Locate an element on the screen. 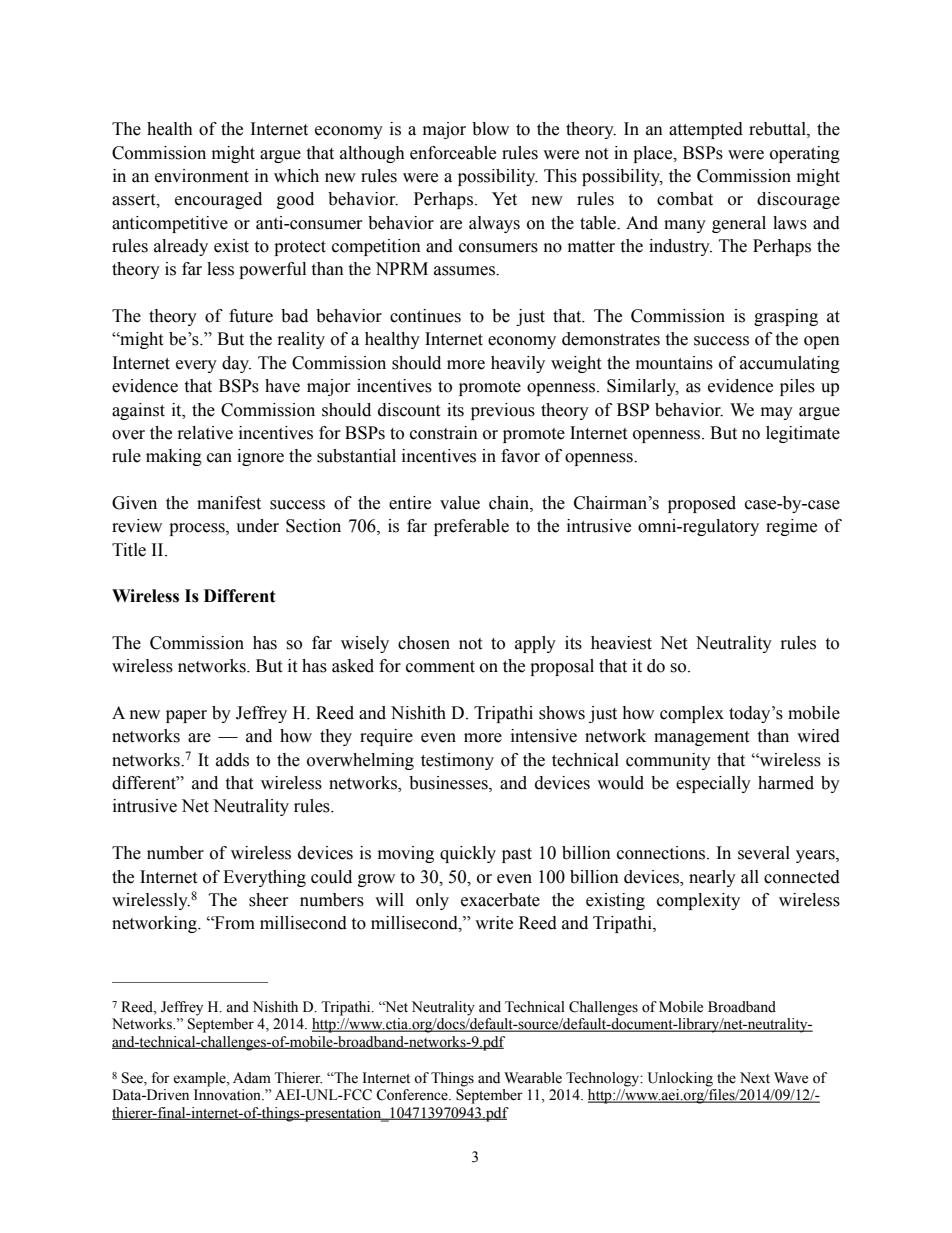 The width and height of the screenshot is (952, 1233). Adam is located at coordinates (252, 1078).
